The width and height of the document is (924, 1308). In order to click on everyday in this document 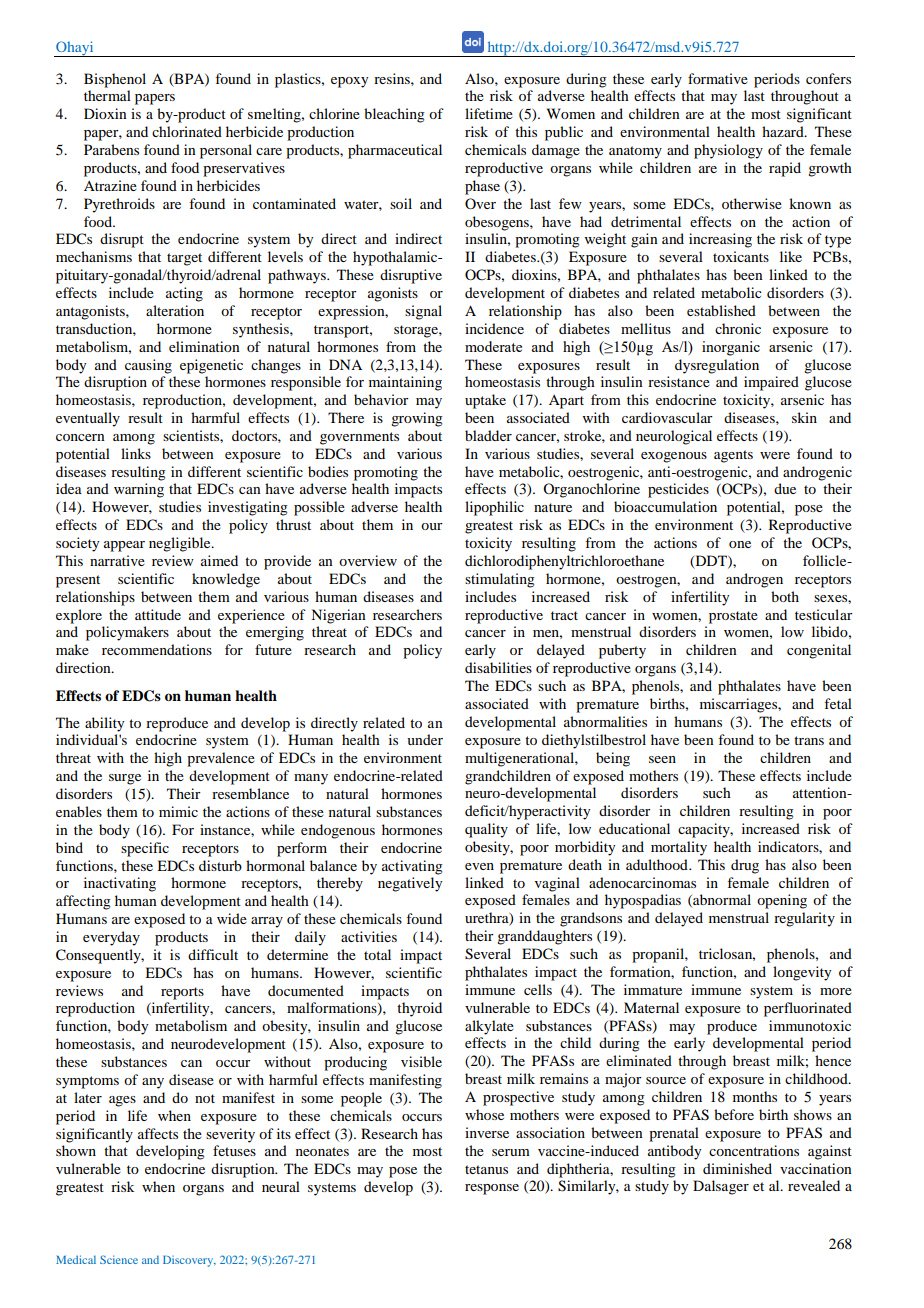, I will do `click(111, 938)`.
